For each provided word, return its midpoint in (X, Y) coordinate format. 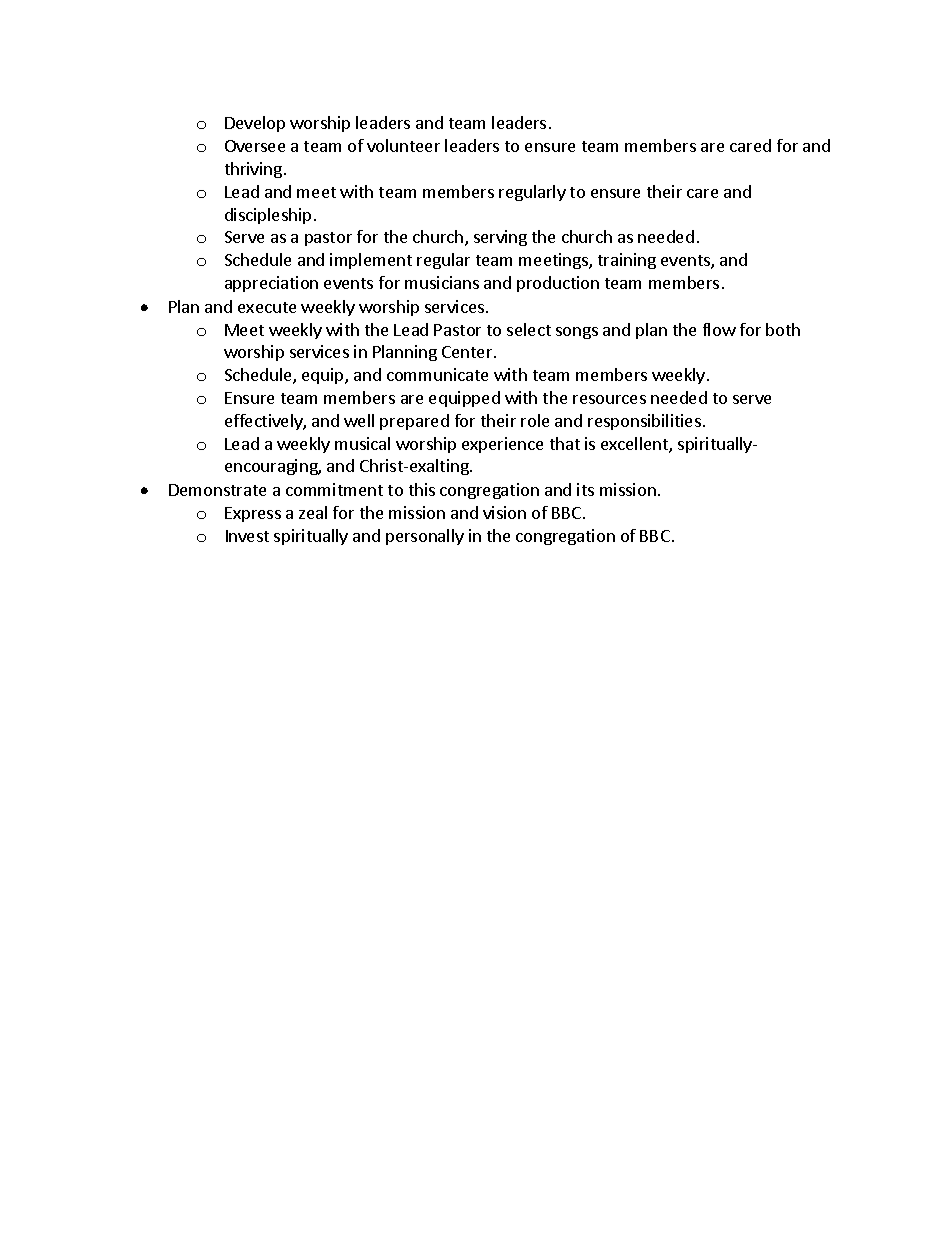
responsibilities (644, 422)
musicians (442, 282)
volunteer (403, 145)
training (627, 261)
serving (500, 238)
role (535, 420)
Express (253, 514)
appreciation (271, 284)
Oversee (255, 146)
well (359, 420)
